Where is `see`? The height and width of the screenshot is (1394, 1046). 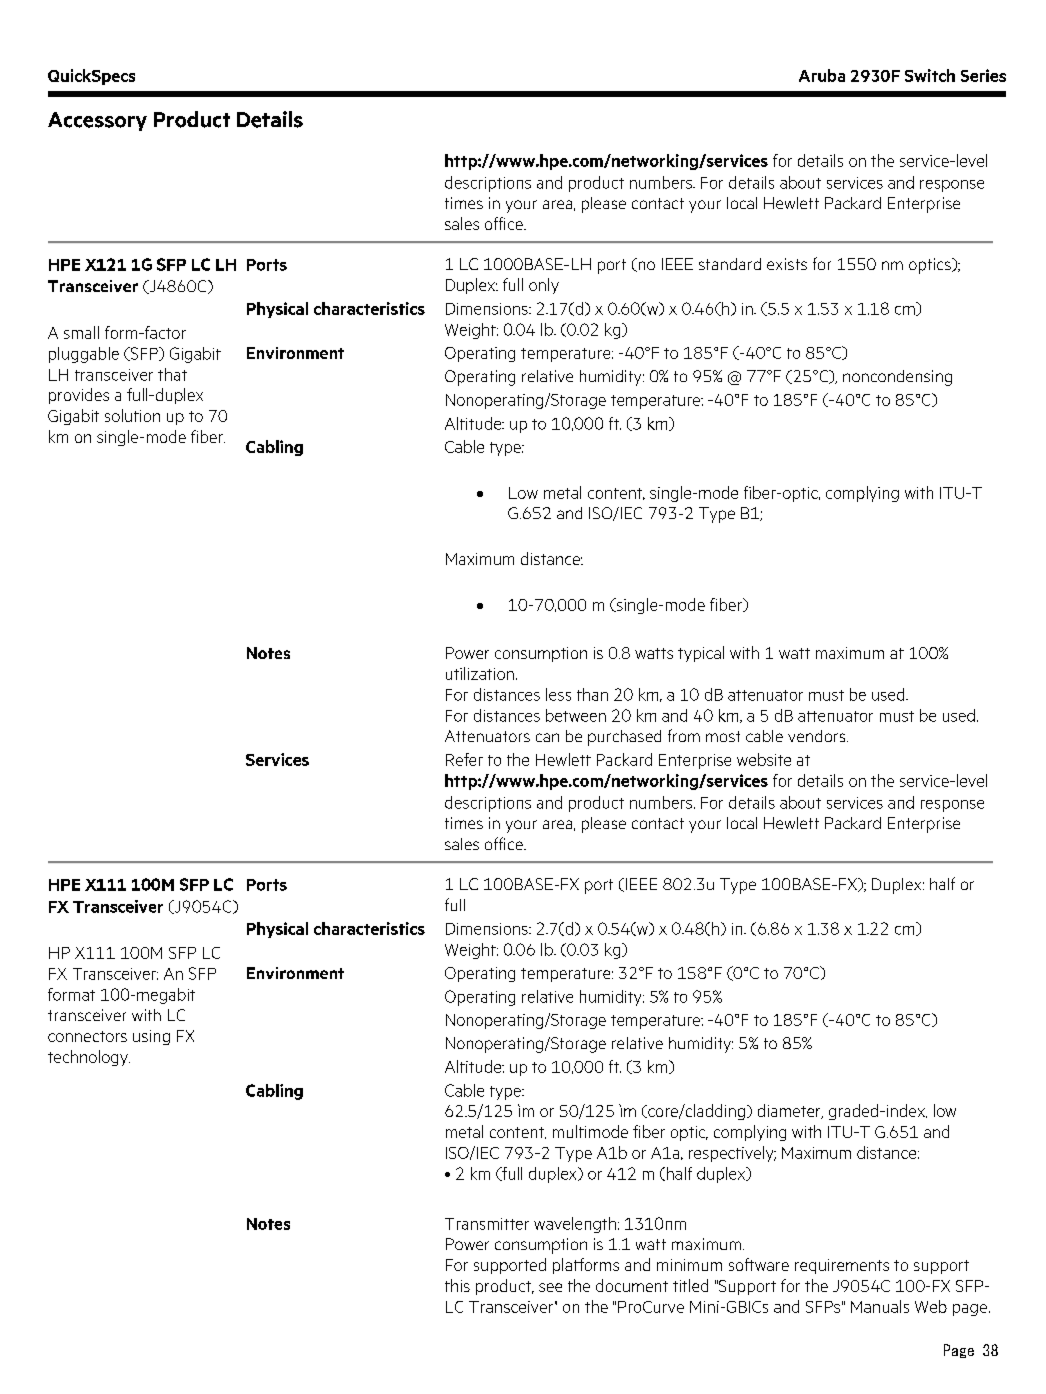
see is located at coordinates (550, 1287).
